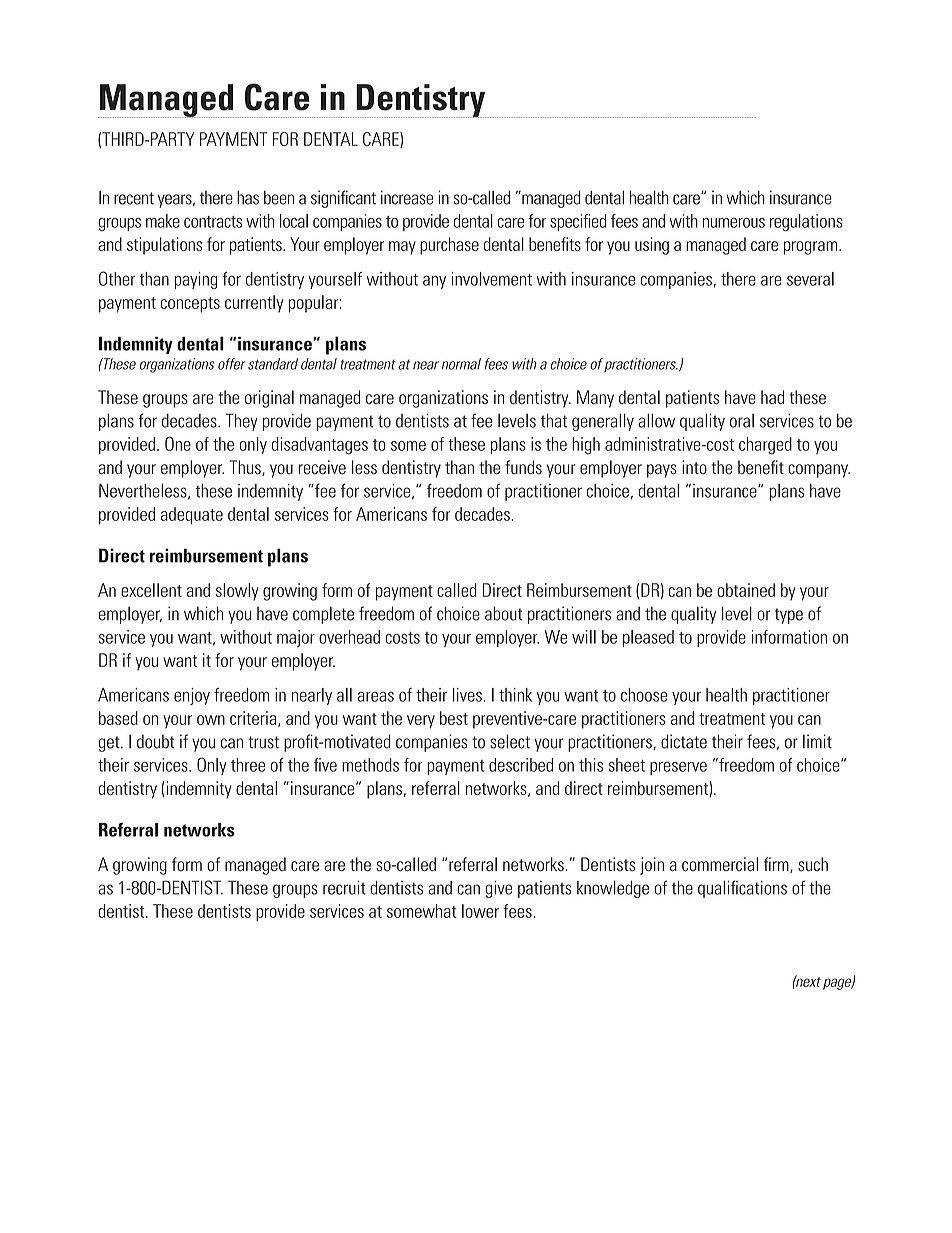  What do you see at coordinates (213, 222) in the document?
I see `contracts` at bounding box center [213, 222].
